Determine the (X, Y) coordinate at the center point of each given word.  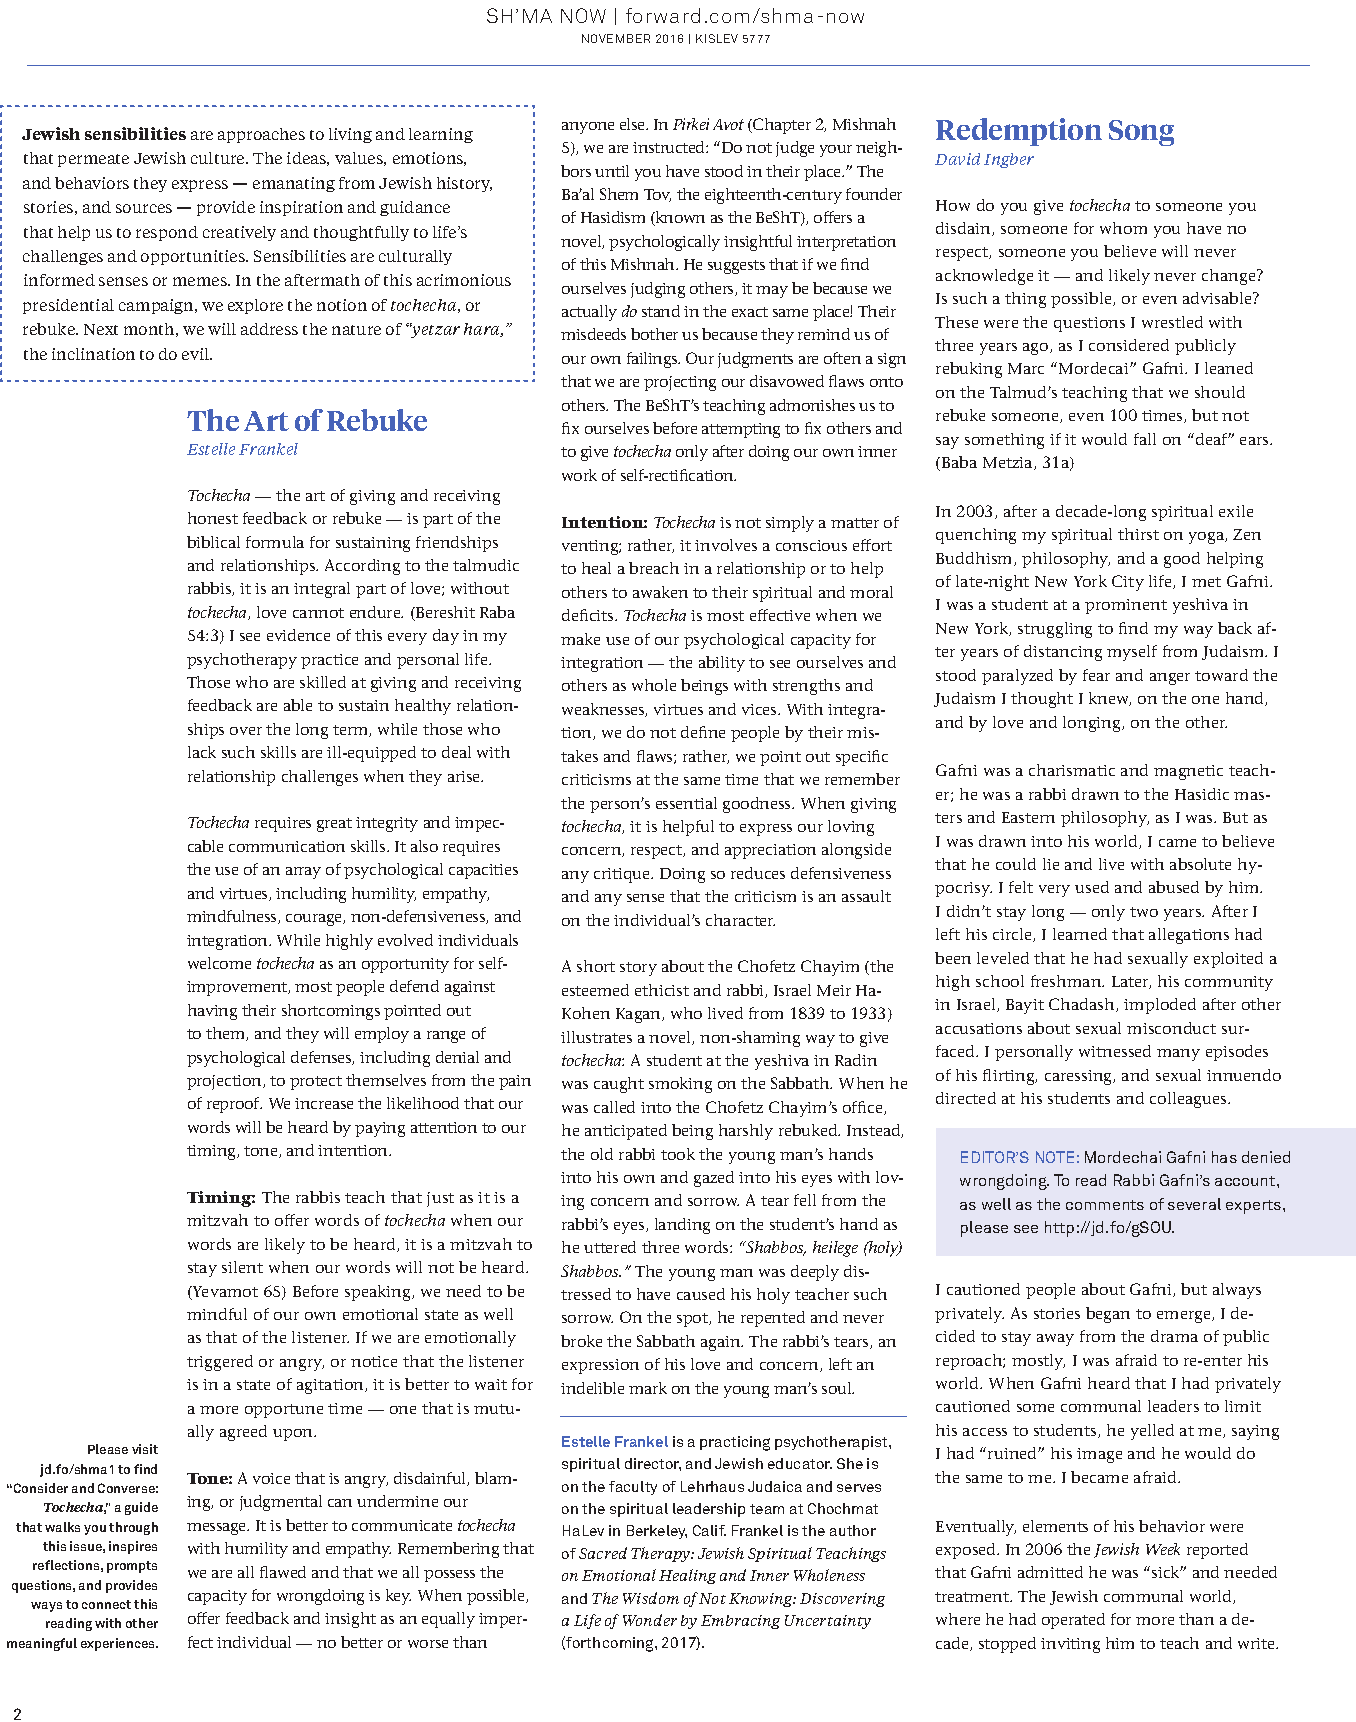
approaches (261, 135)
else (633, 124)
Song (1141, 133)
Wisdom (651, 1598)
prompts (132, 1567)
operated (1073, 1621)
